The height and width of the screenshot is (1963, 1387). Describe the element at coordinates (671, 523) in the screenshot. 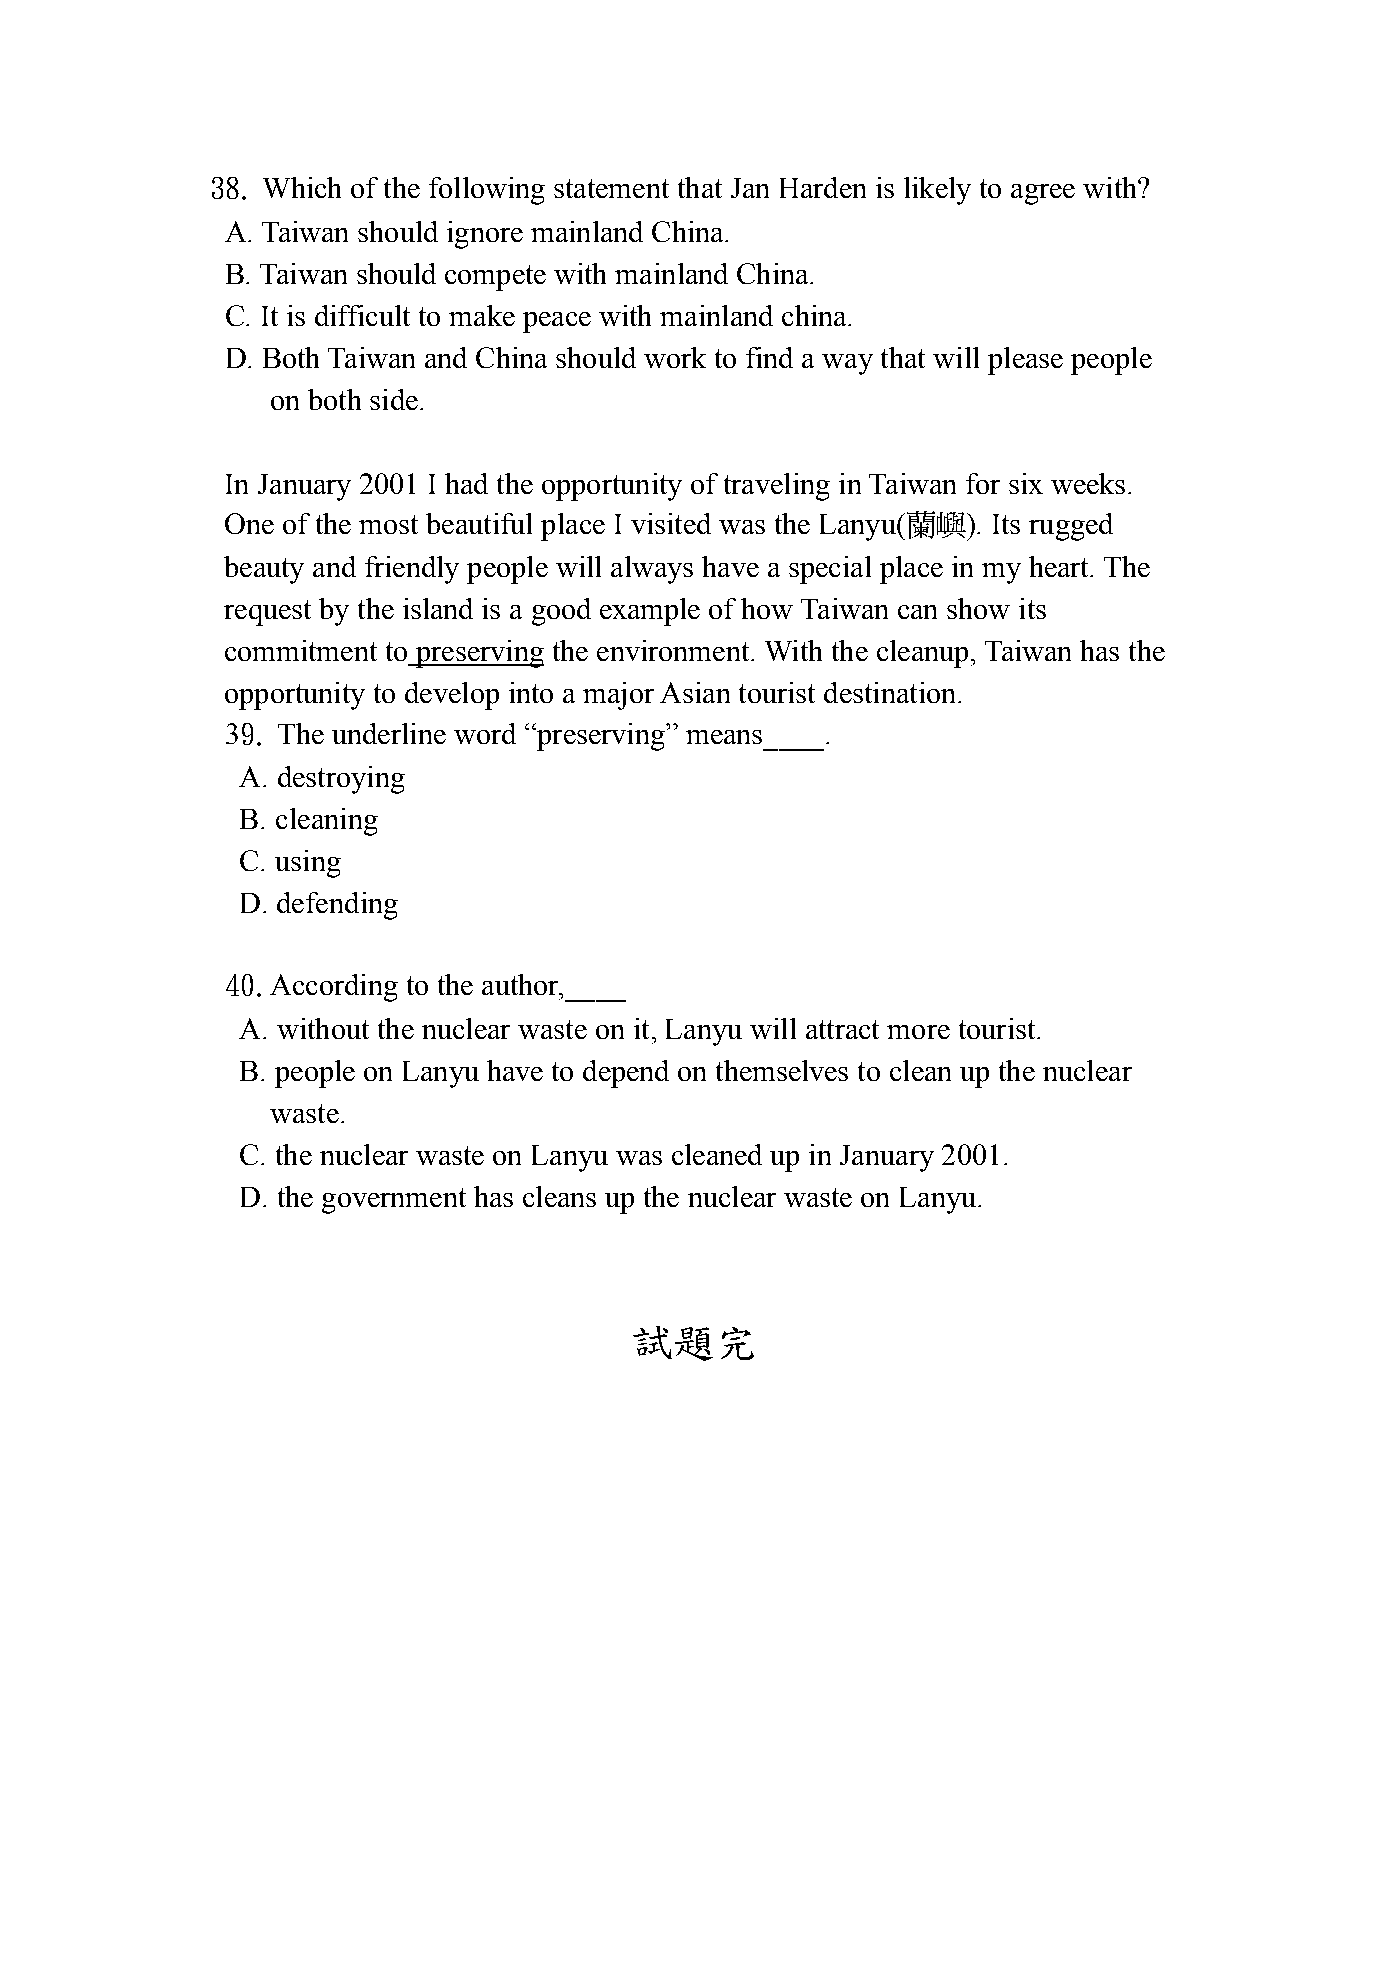

I see `visited` at that location.
